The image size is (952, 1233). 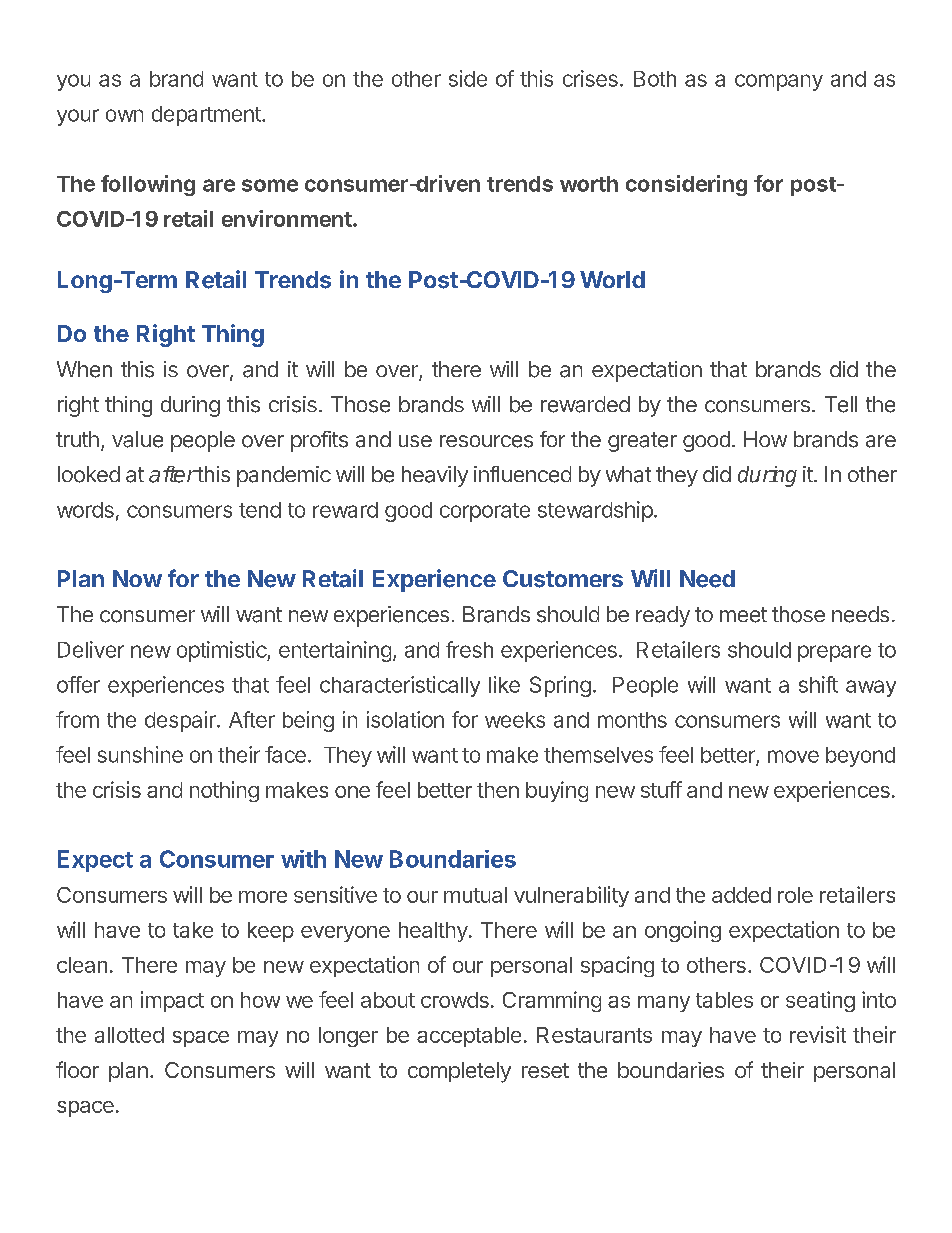 What do you see at coordinates (743, 615) in the document?
I see `meet` at bounding box center [743, 615].
